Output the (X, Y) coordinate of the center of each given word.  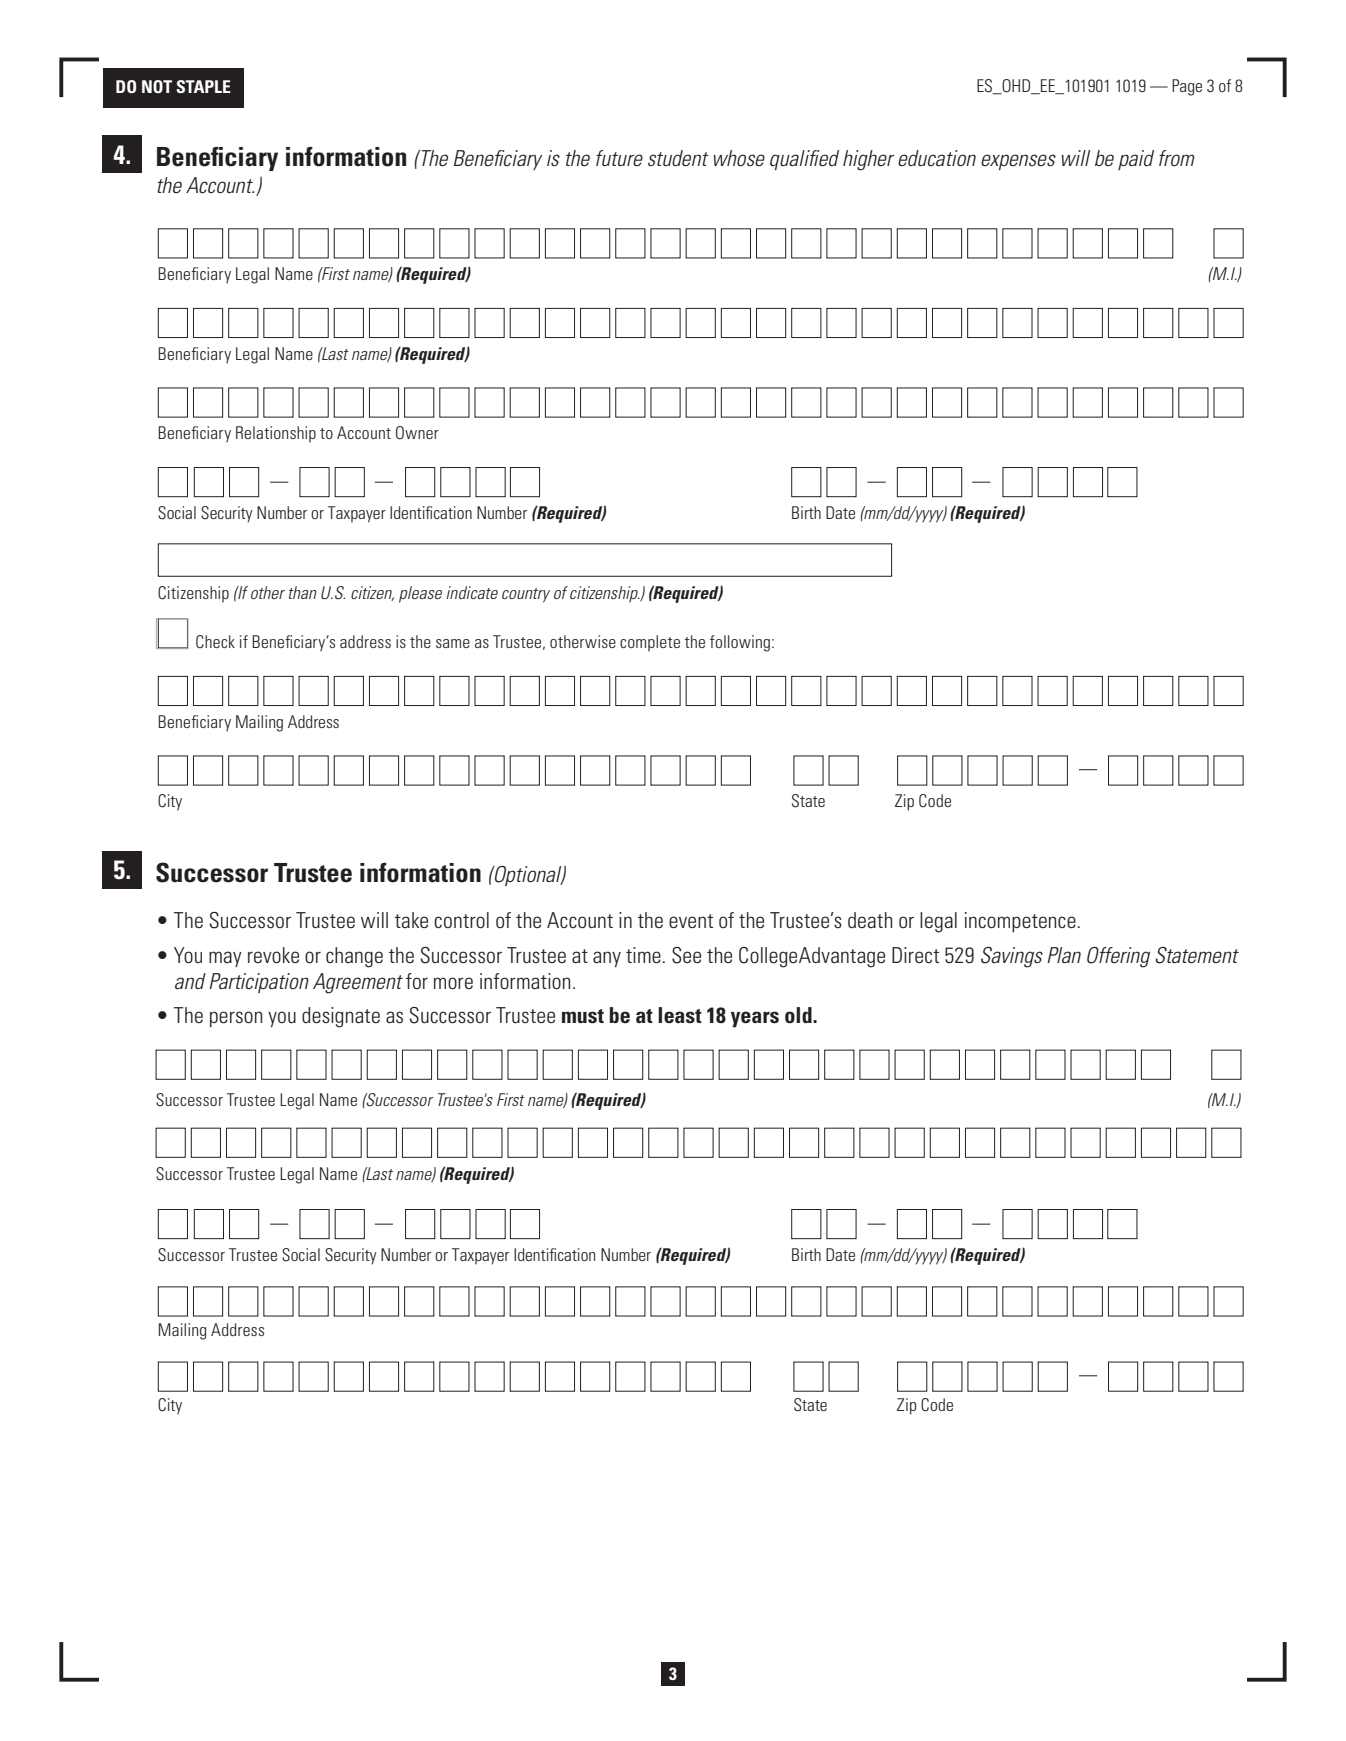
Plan (1064, 955)
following (740, 643)
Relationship (276, 434)
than (303, 592)
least (680, 1015)
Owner (417, 433)
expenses (1018, 162)
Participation (259, 983)
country (526, 595)
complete (650, 643)
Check (215, 642)
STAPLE (203, 86)
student (678, 158)
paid (1136, 160)
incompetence (1020, 922)
